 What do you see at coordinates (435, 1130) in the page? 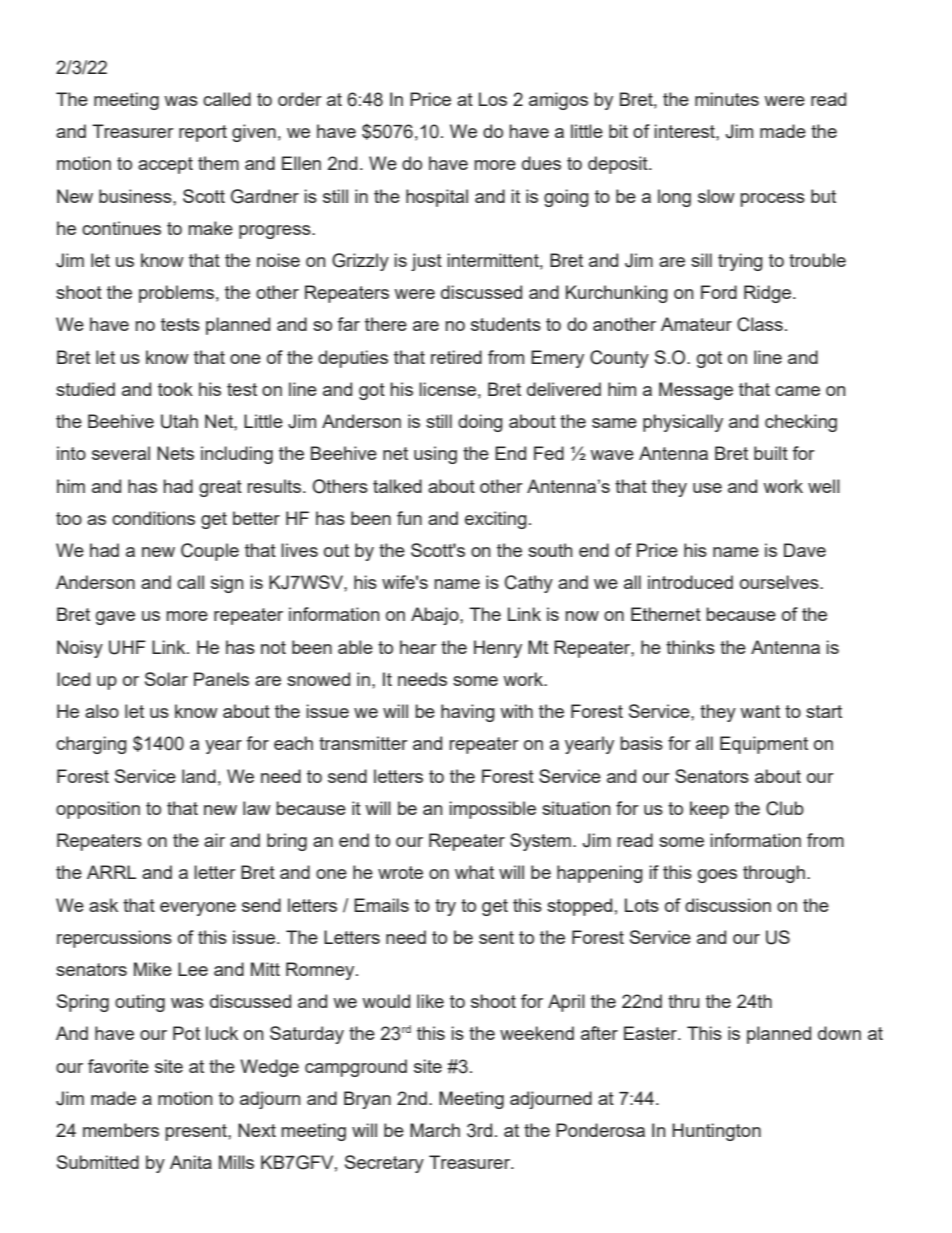
I see `March` at bounding box center [435, 1130].
